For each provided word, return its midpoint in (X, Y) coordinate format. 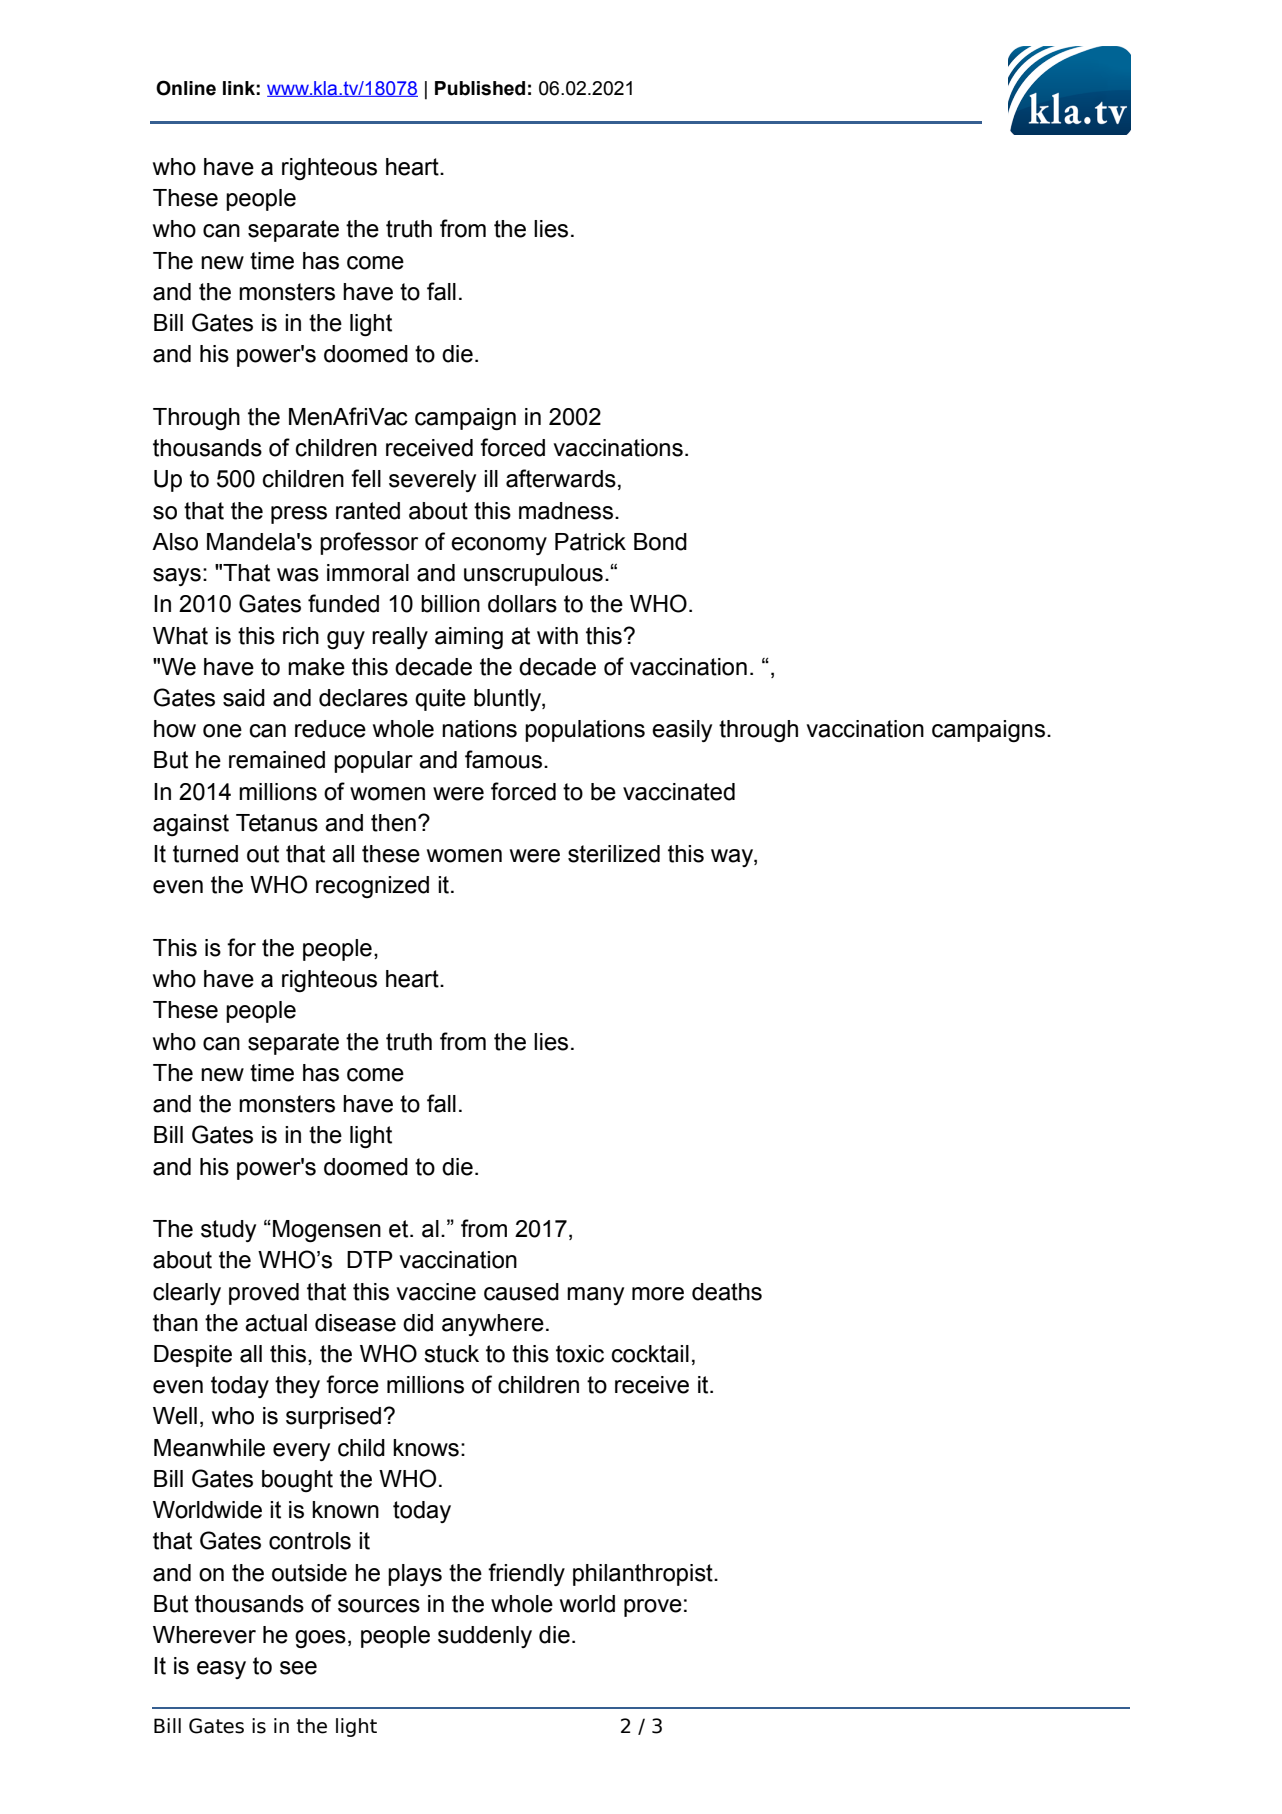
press (299, 515)
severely (432, 481)
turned (205, 854)
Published (480, 88)
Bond (660, 542)
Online (186, 88)
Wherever (204, 1635)
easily (682, 731)
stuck (451, 1354)
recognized (372, 887)
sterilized (614, 854)
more (658, 1294)
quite (440, 700)
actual (276, 1323)
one (222, 731)
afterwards (561, 478)
